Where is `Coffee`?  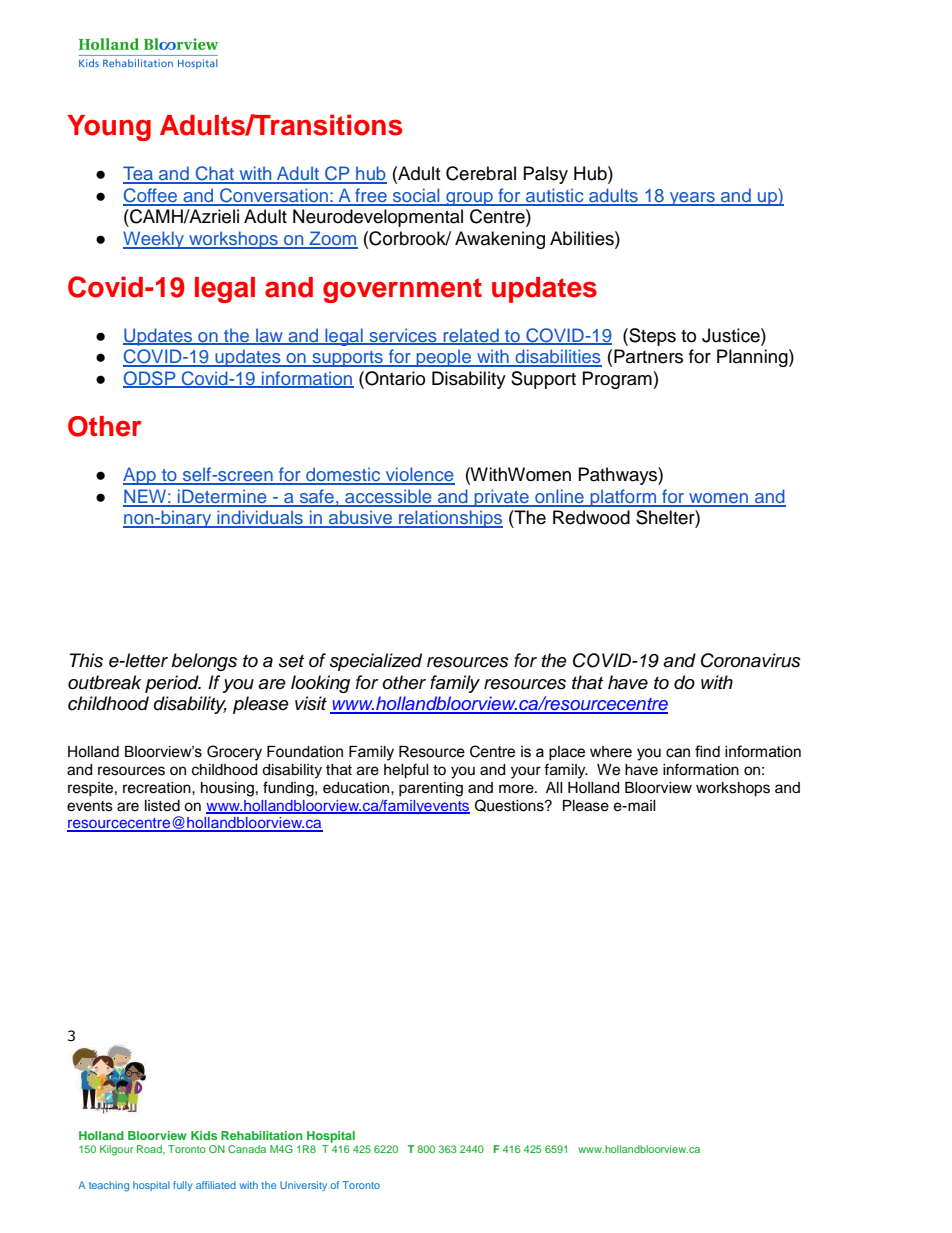 Coffee is located at coordinates (151, 196).
